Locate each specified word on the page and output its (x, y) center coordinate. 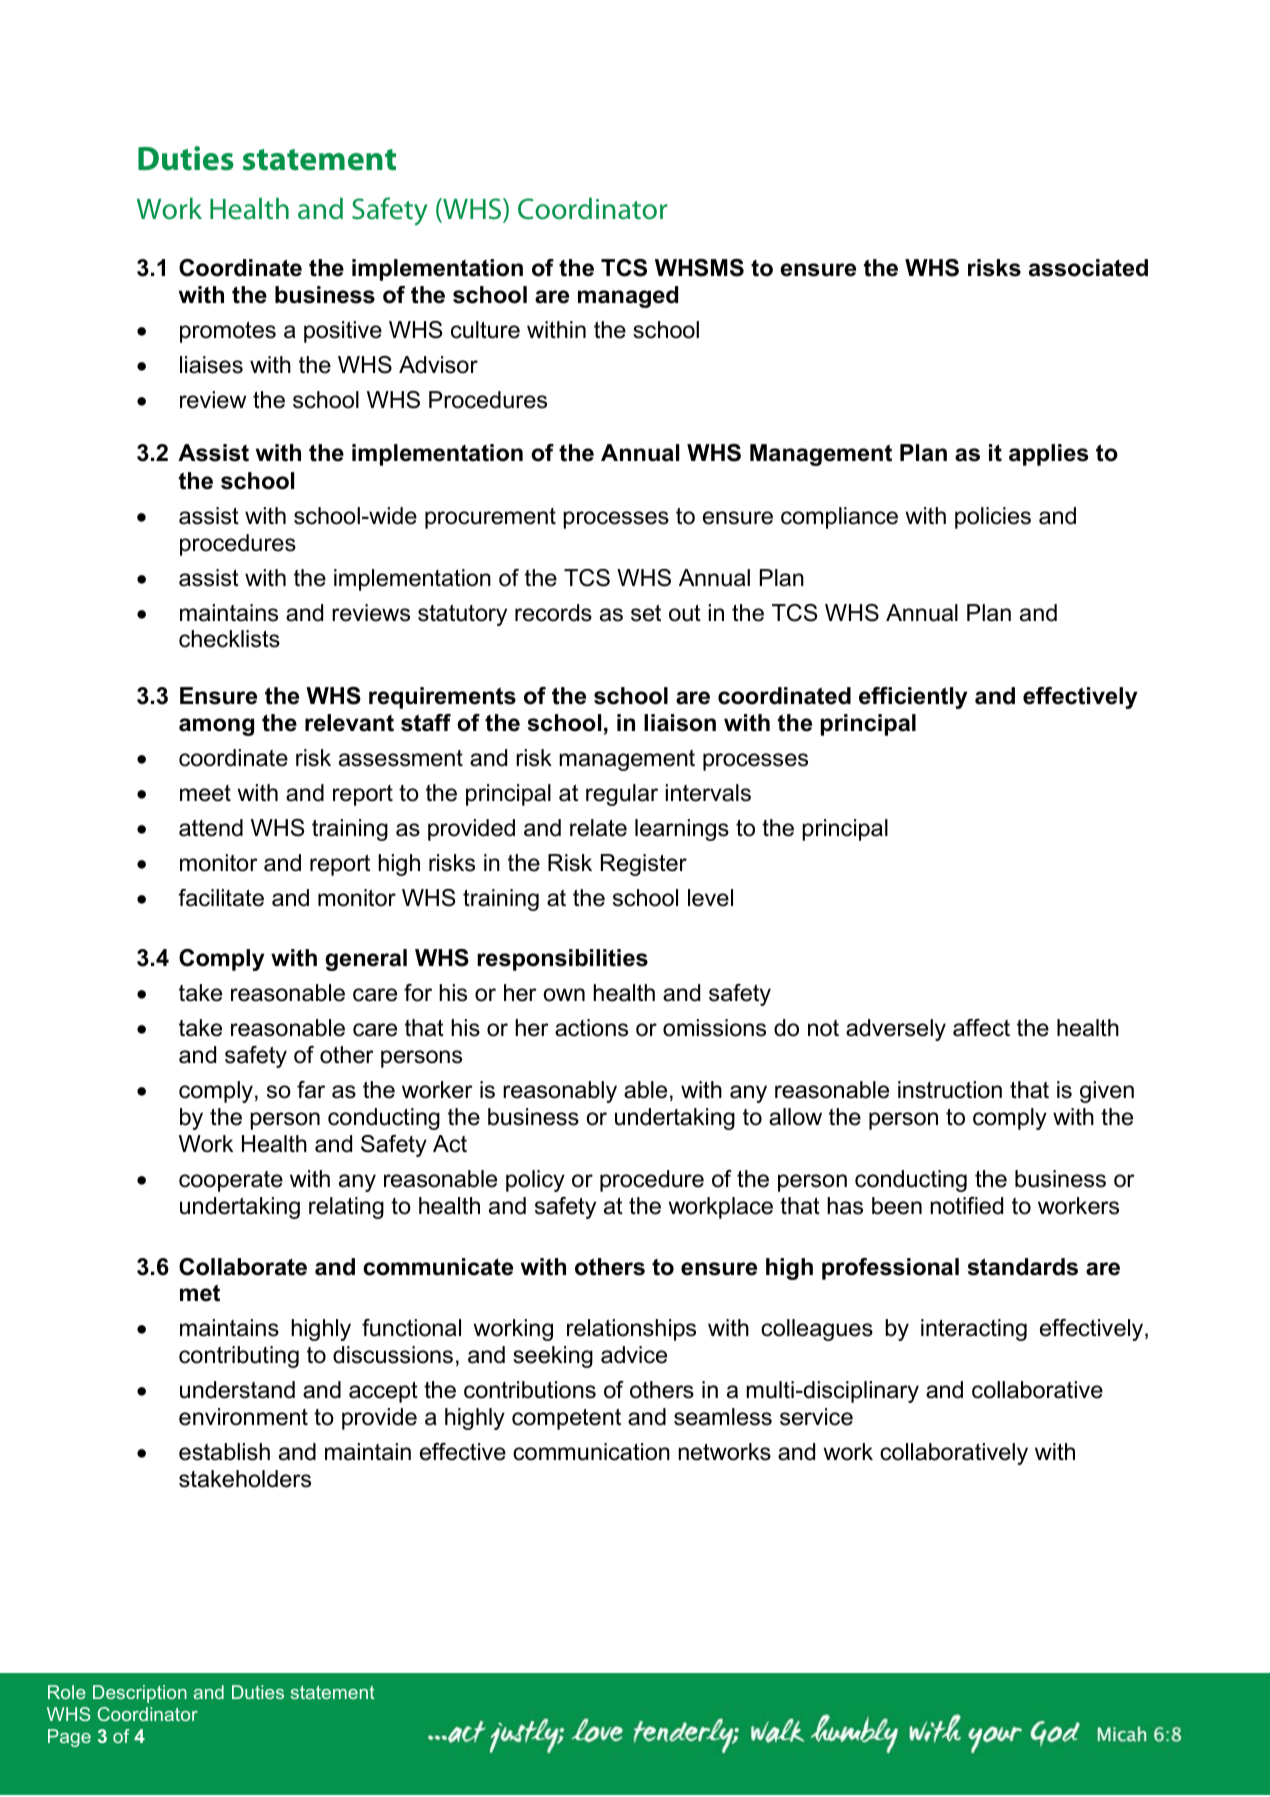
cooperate (231, 1181)
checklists (229, 639)
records (553, 613)
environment (243, 1417)
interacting (974, 1330)
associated (1088, 268)
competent (566, 1419)
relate (598, 828)
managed (628, 297)
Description (140, 1694)
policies (993, 518)
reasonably (560, 1092)
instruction (950, 1090)
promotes (228, 332)
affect (981, 1028)
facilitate (221, 898)
